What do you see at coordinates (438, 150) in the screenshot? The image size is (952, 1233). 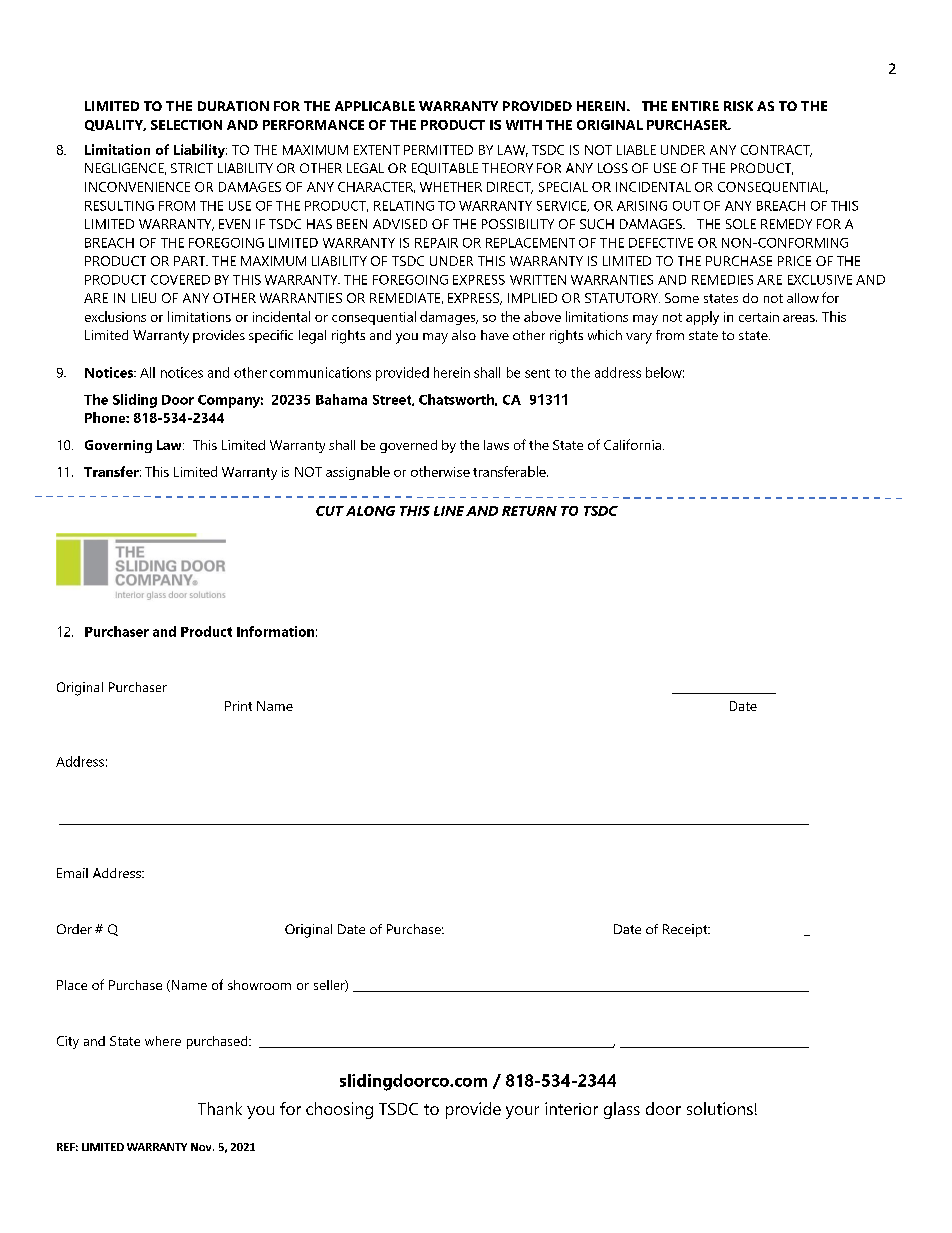 I see `PERMITTED` at bounding box center [438, 150].
